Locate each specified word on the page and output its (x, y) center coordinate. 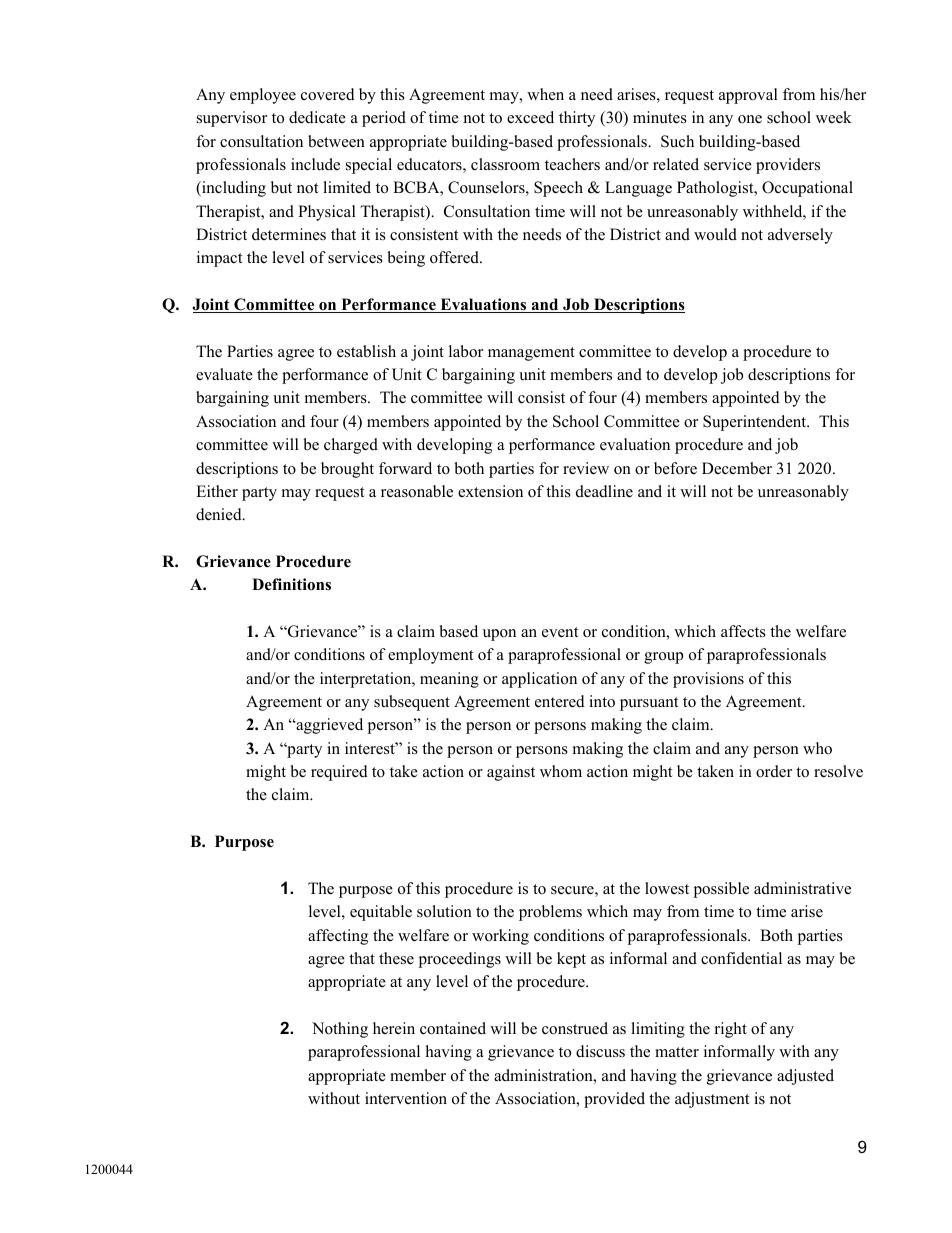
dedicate (317, 117)
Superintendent (756, 423)
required (339, 773)
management (531, 354)
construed (575, 1028)
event (560, 632)
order (774, 771)
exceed (530, 117)
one (750, 119)
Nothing (340, 1030)
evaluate (224, 374)
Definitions (291, 584)
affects (743, 631)
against (511, 773)
